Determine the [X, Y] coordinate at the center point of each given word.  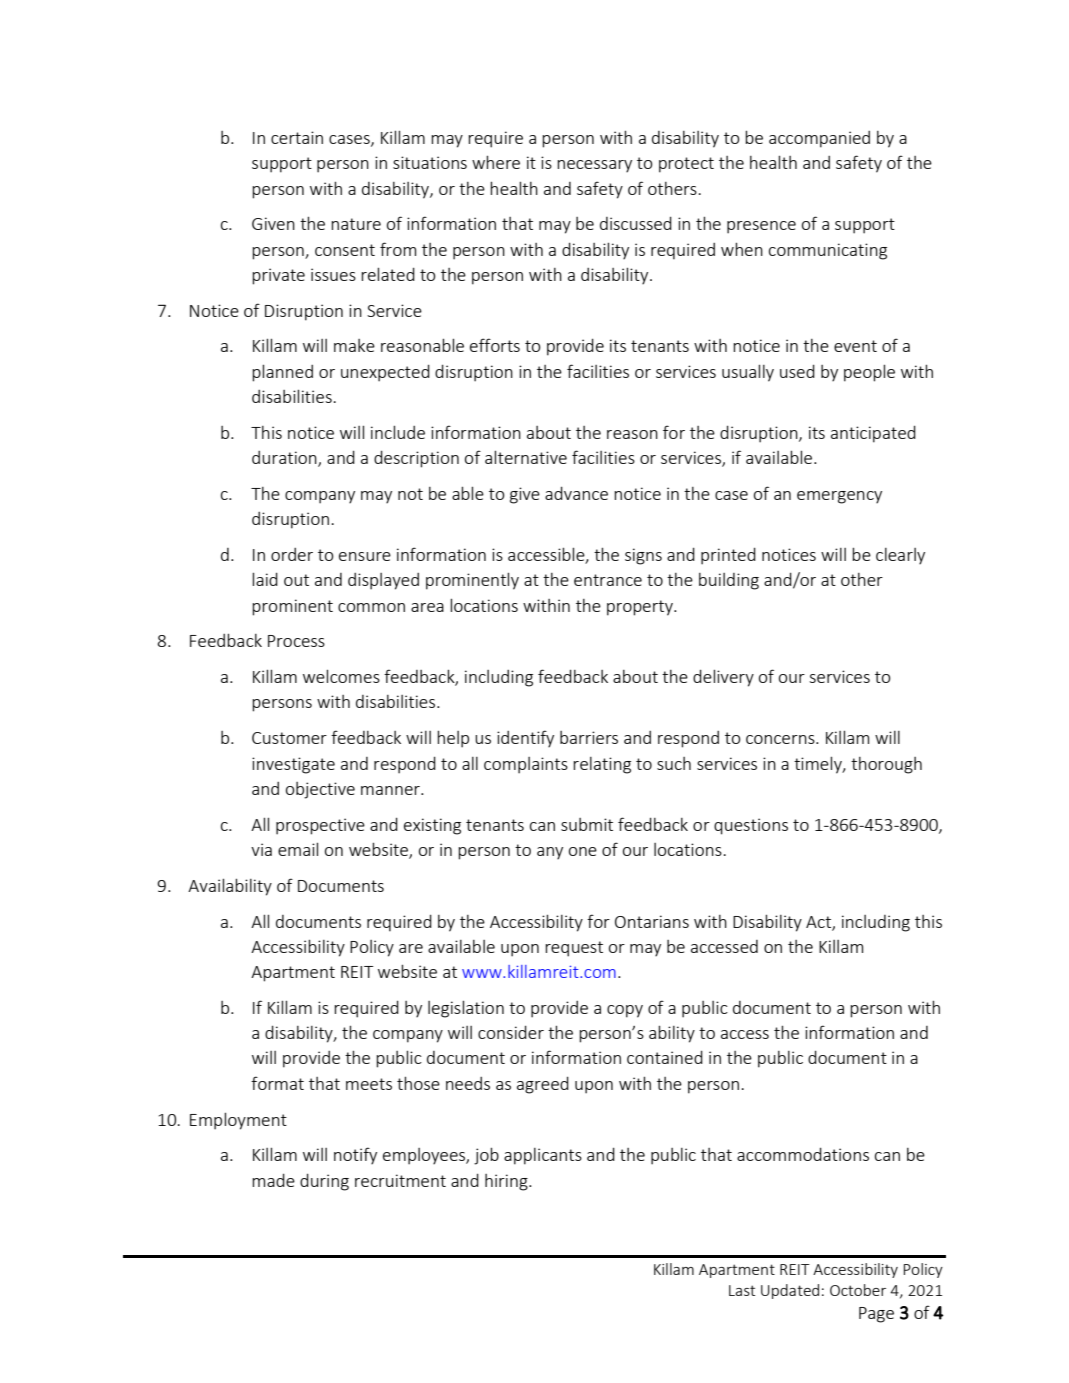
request [574, 949]
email [298, 849]
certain [297, 137]
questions [751, 826]
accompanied [819, 139]
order [292, 554]
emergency [839, 497]
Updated [790, 1291]
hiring [507, 1182]
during [324, 1182]
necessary [594, 166]
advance [576, 493]
